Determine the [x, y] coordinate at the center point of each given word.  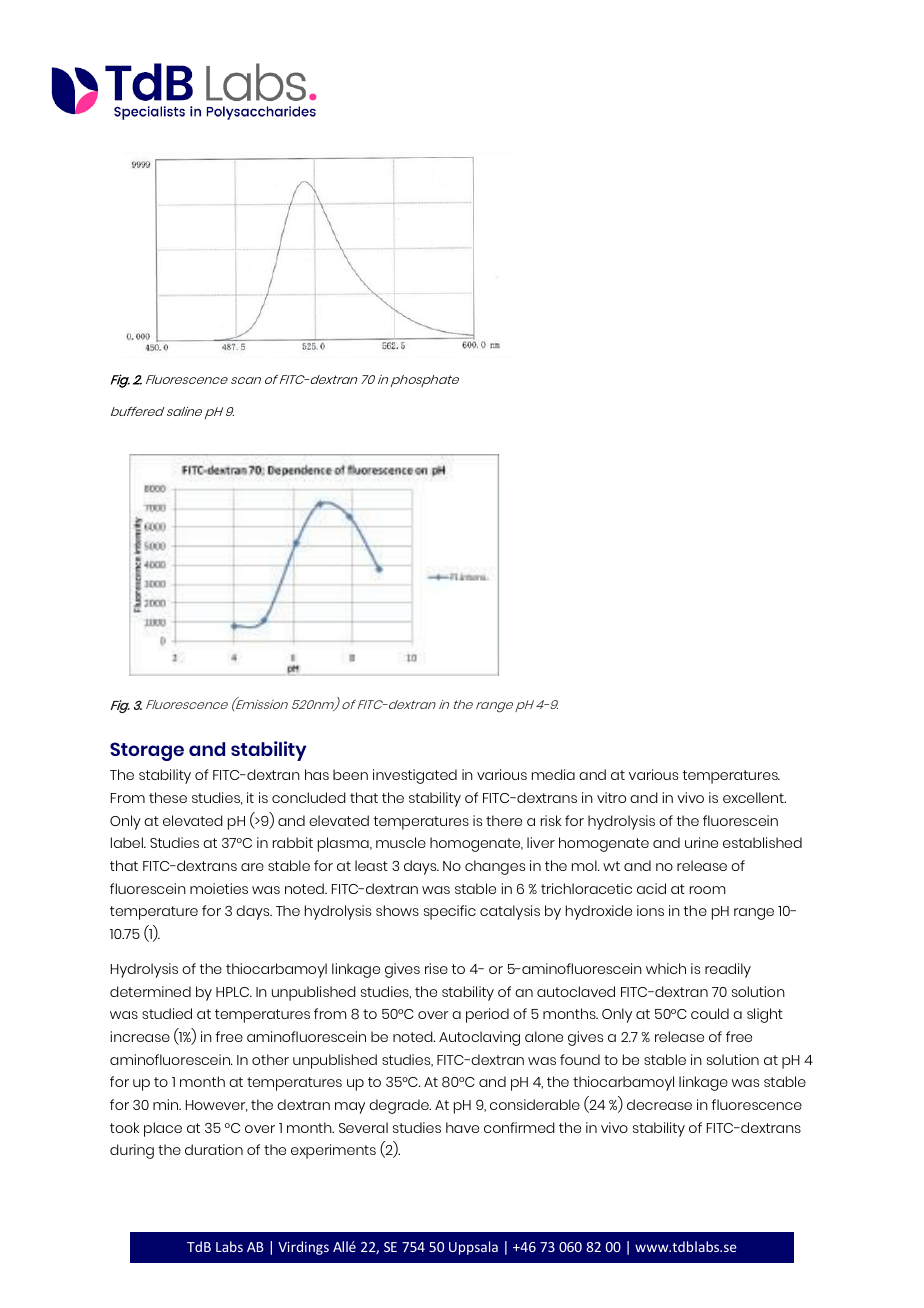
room [708, 890]
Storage [147, 751]
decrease [659, 1104]
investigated [415, 776]
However [217, 1106]
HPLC [234, 992]
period [487, 1015]
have [462, 1127]
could [710, 1013]
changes [495, 867]
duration [214, 1149]
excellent [754, 797]
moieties [219, 888]
